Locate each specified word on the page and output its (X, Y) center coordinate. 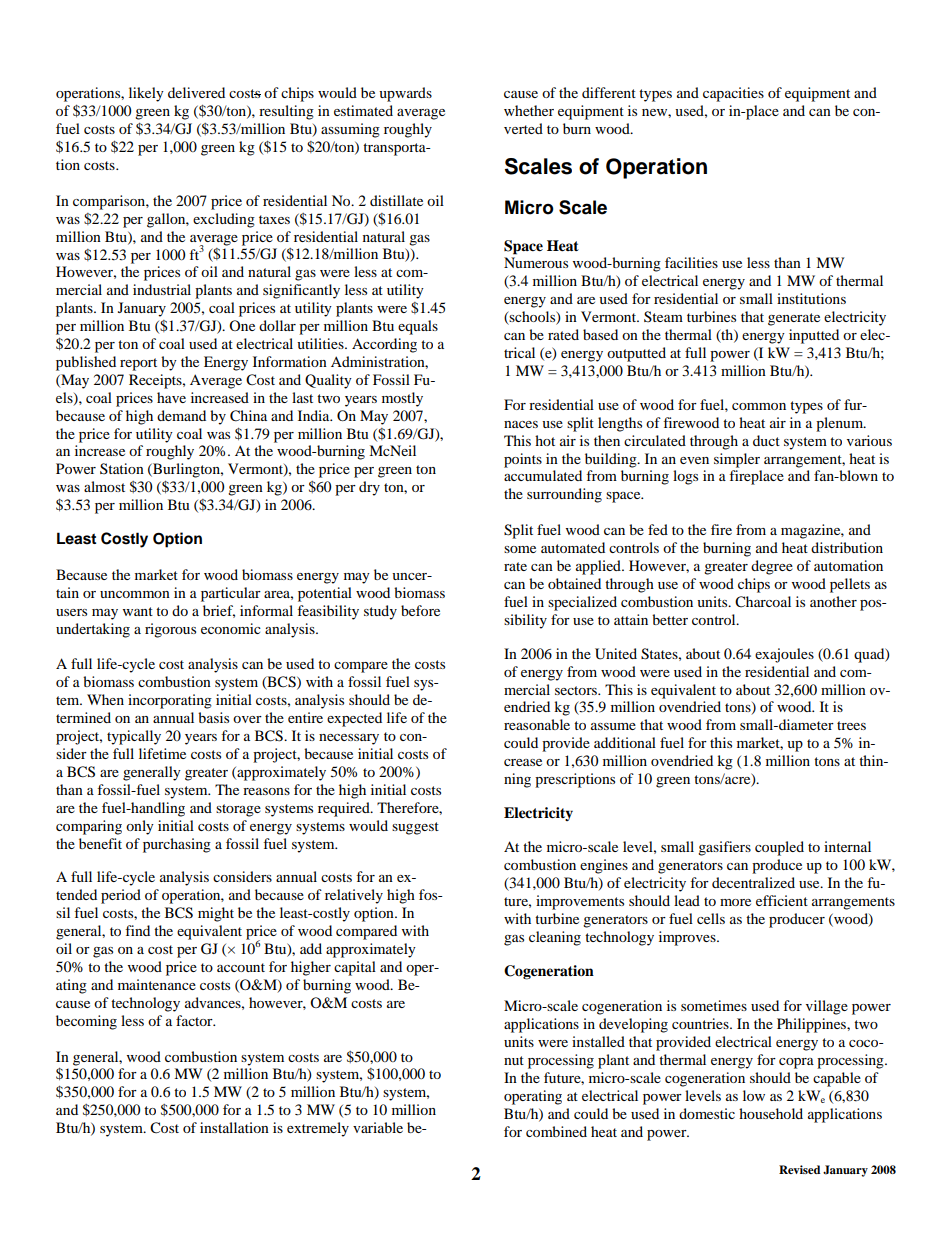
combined (556, 1131)
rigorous (170, 630)
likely (146, 94)
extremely (318, 1129)
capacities (733, 94)
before (420, 610)
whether (529, 110)
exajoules (784, 655)
